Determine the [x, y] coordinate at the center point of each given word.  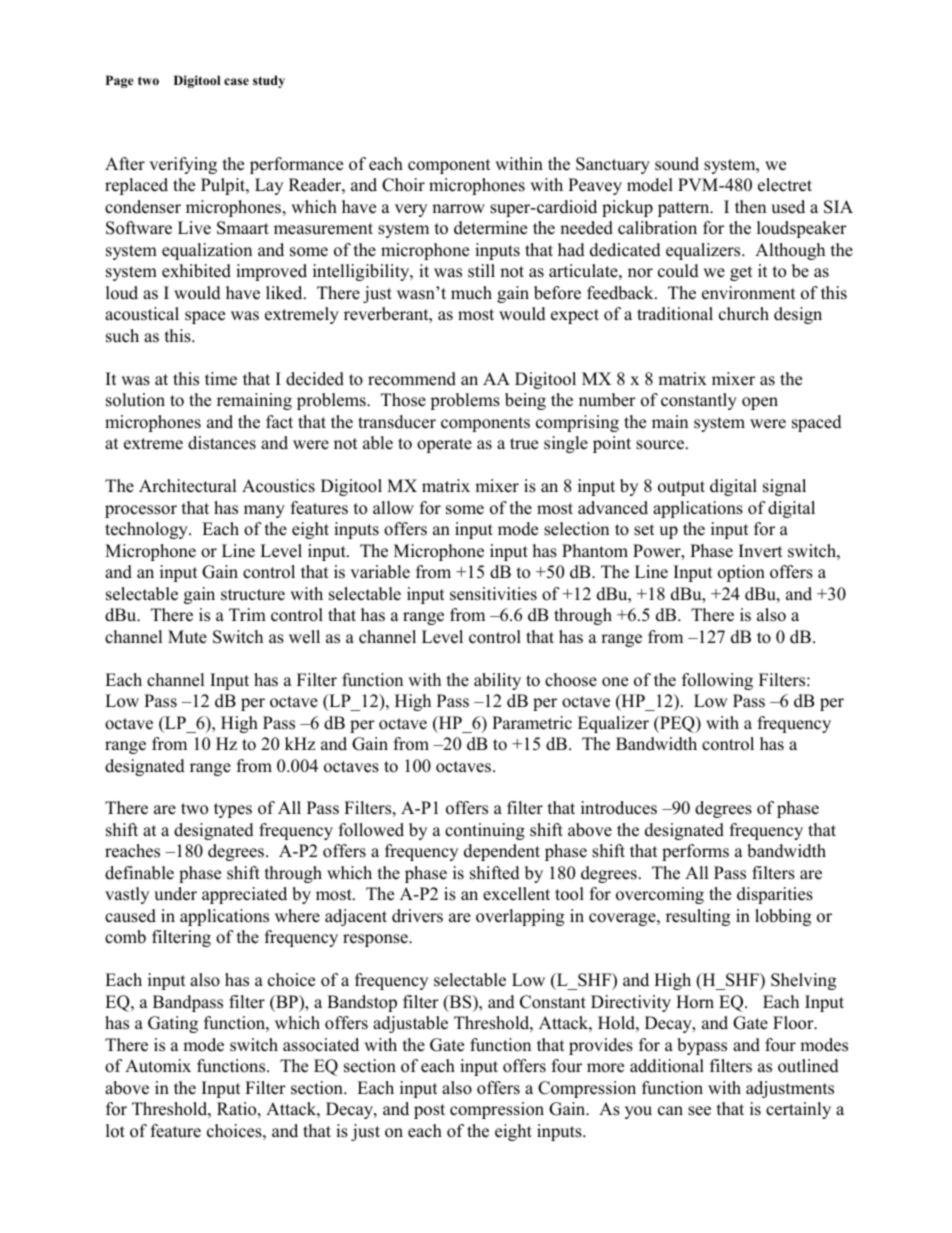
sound [677, 164]
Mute [187, 637]
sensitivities [493, 594]
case [236, 81]
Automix [158, 1066]
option [741, 573]
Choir [403, 185]
